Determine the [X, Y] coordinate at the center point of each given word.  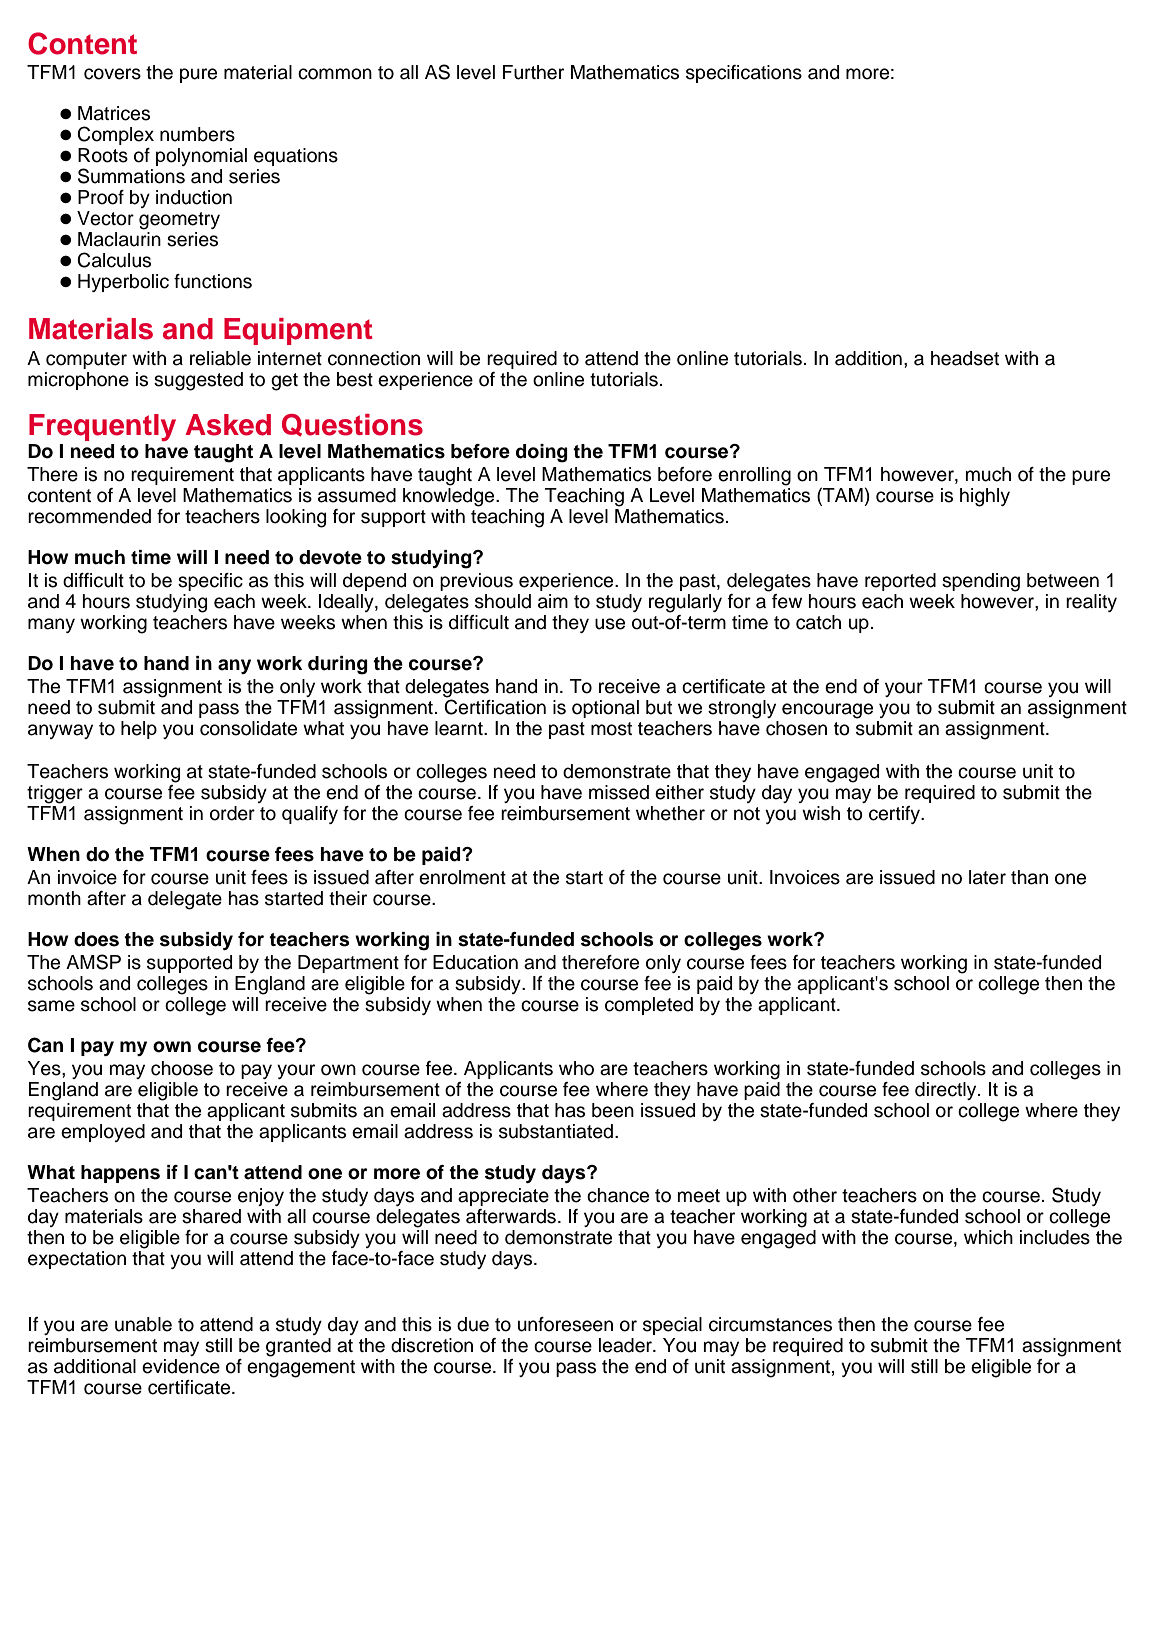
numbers [197, 134]
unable [143, 1324]
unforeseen [565, 1324]
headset [965, 358]
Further [533, 72]
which [988, 1237]
